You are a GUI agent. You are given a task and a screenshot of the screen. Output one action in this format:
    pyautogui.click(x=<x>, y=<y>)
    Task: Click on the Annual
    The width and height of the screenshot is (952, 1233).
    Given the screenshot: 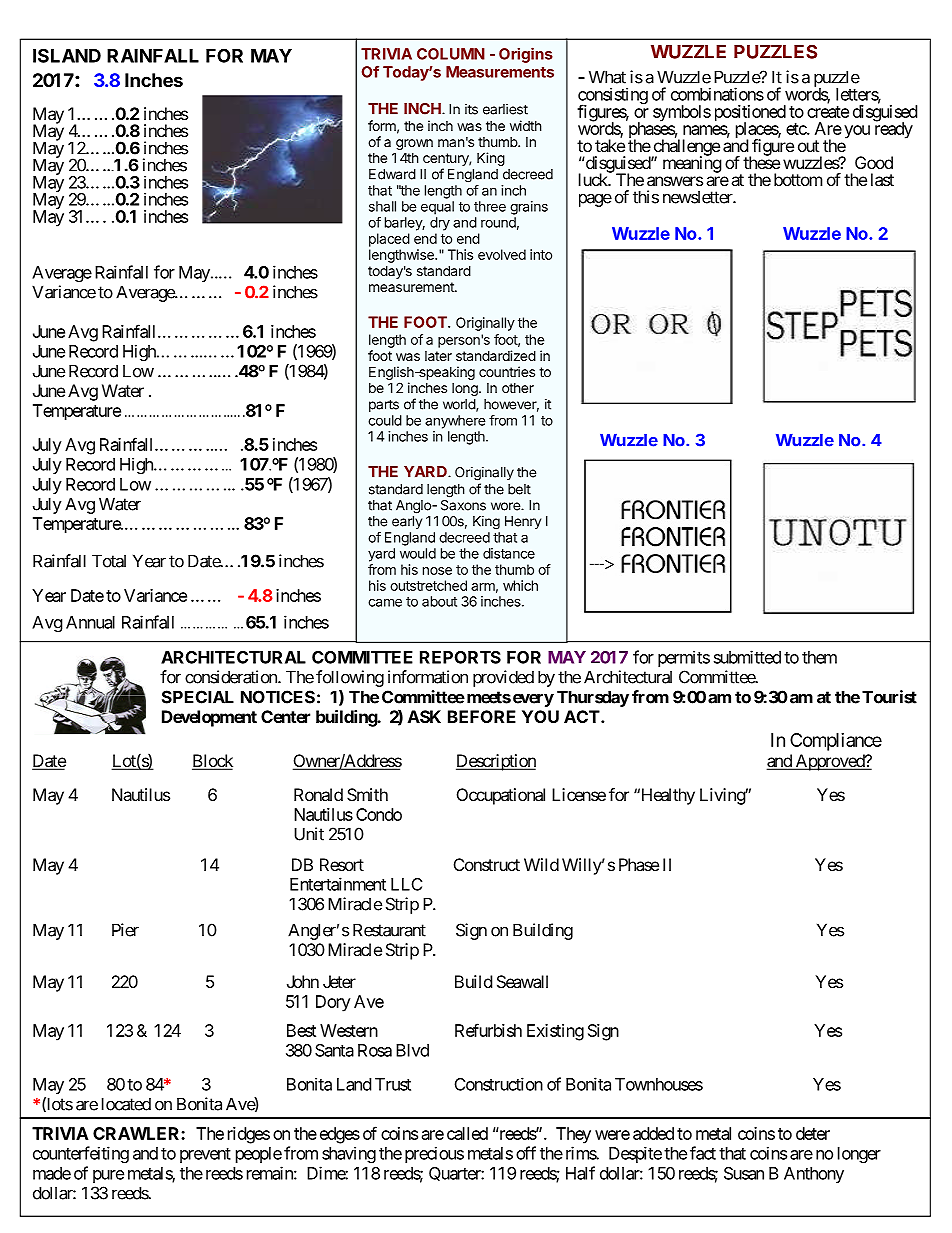 What is the action you would take?
    pyautogui.click(x=90, y=622)
